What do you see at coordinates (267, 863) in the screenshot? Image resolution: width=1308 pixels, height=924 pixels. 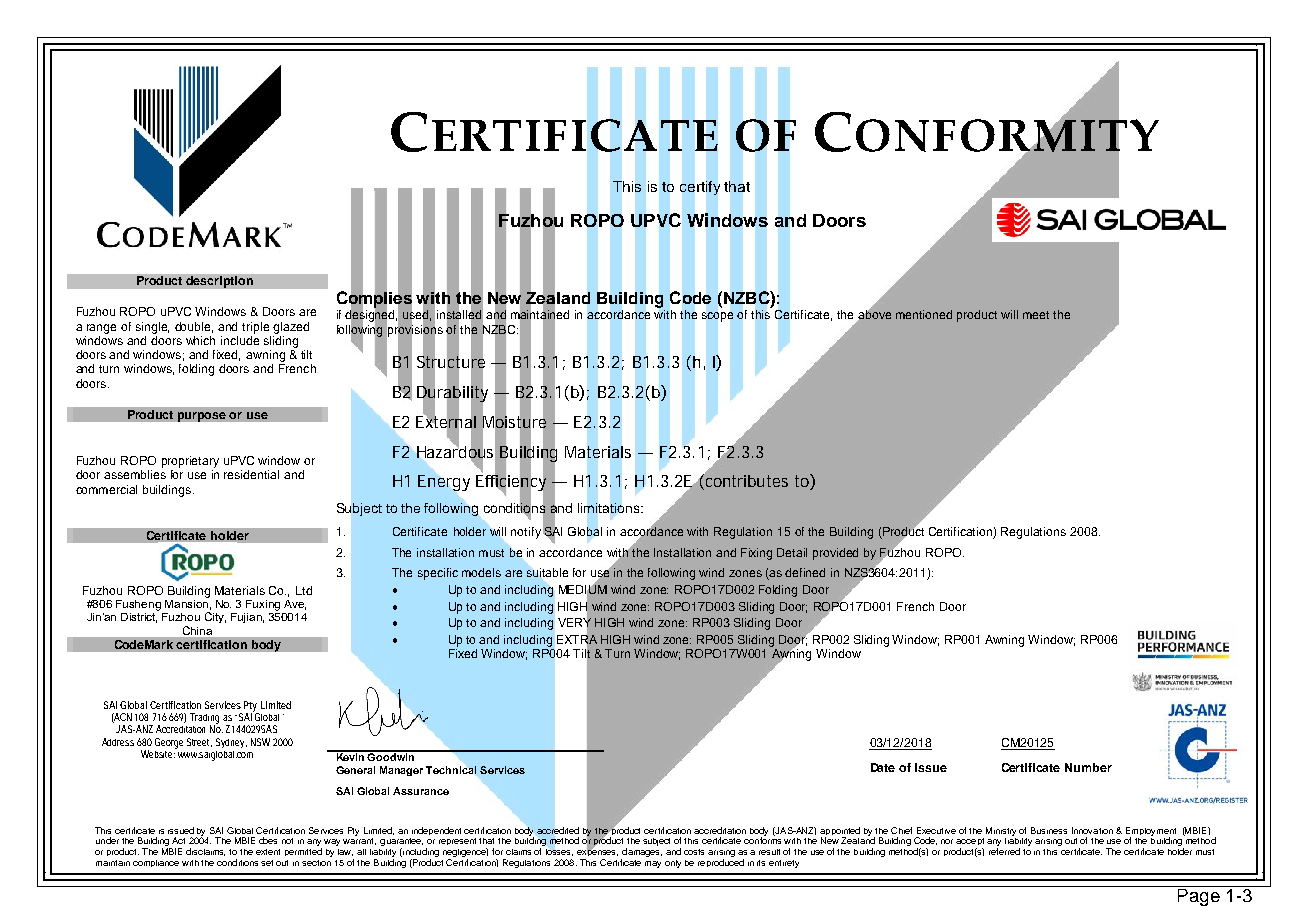 I see `set` at bounding box center [267, 863].
